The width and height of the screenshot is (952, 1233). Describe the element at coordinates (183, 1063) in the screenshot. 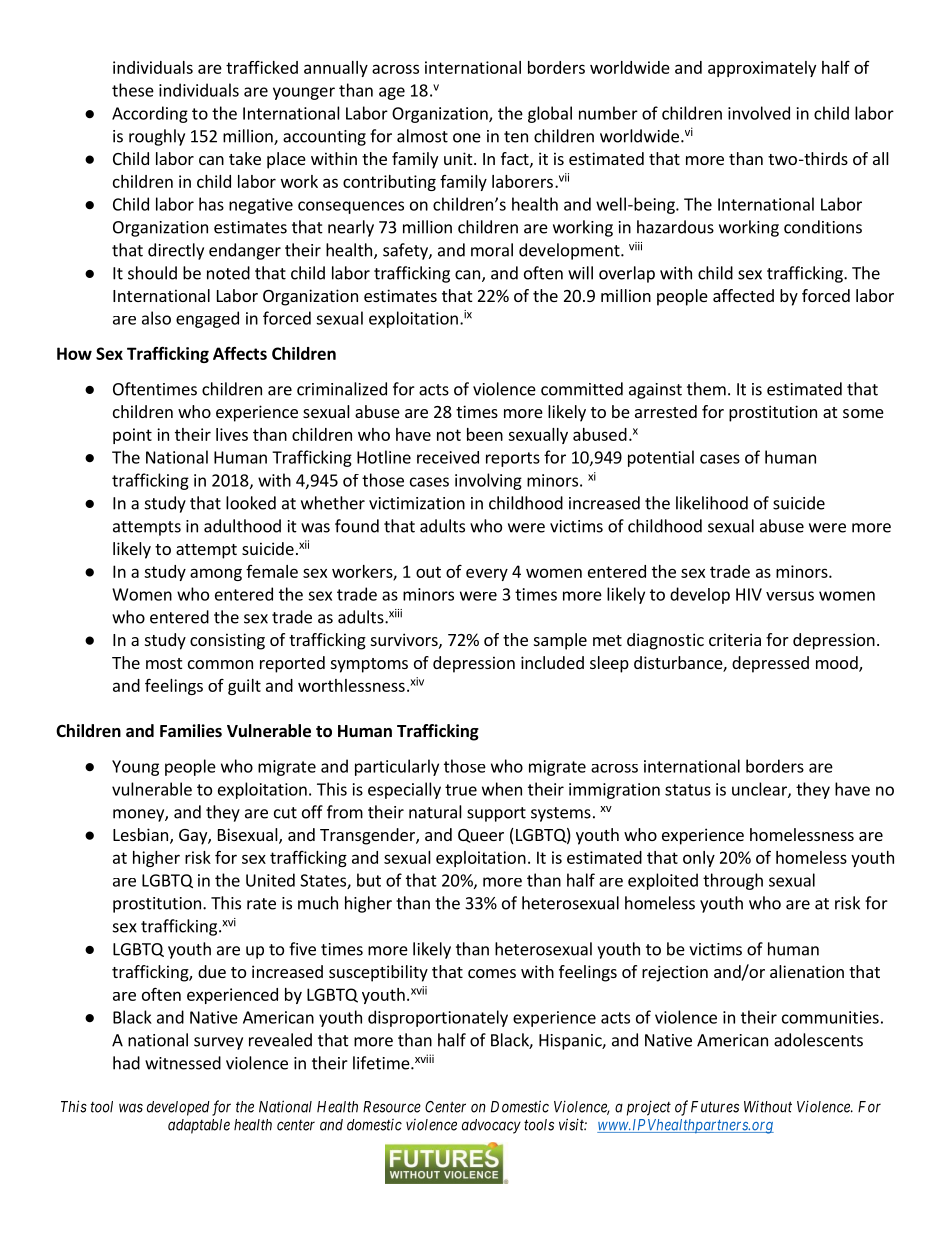

I see `witnessed` at that location.
